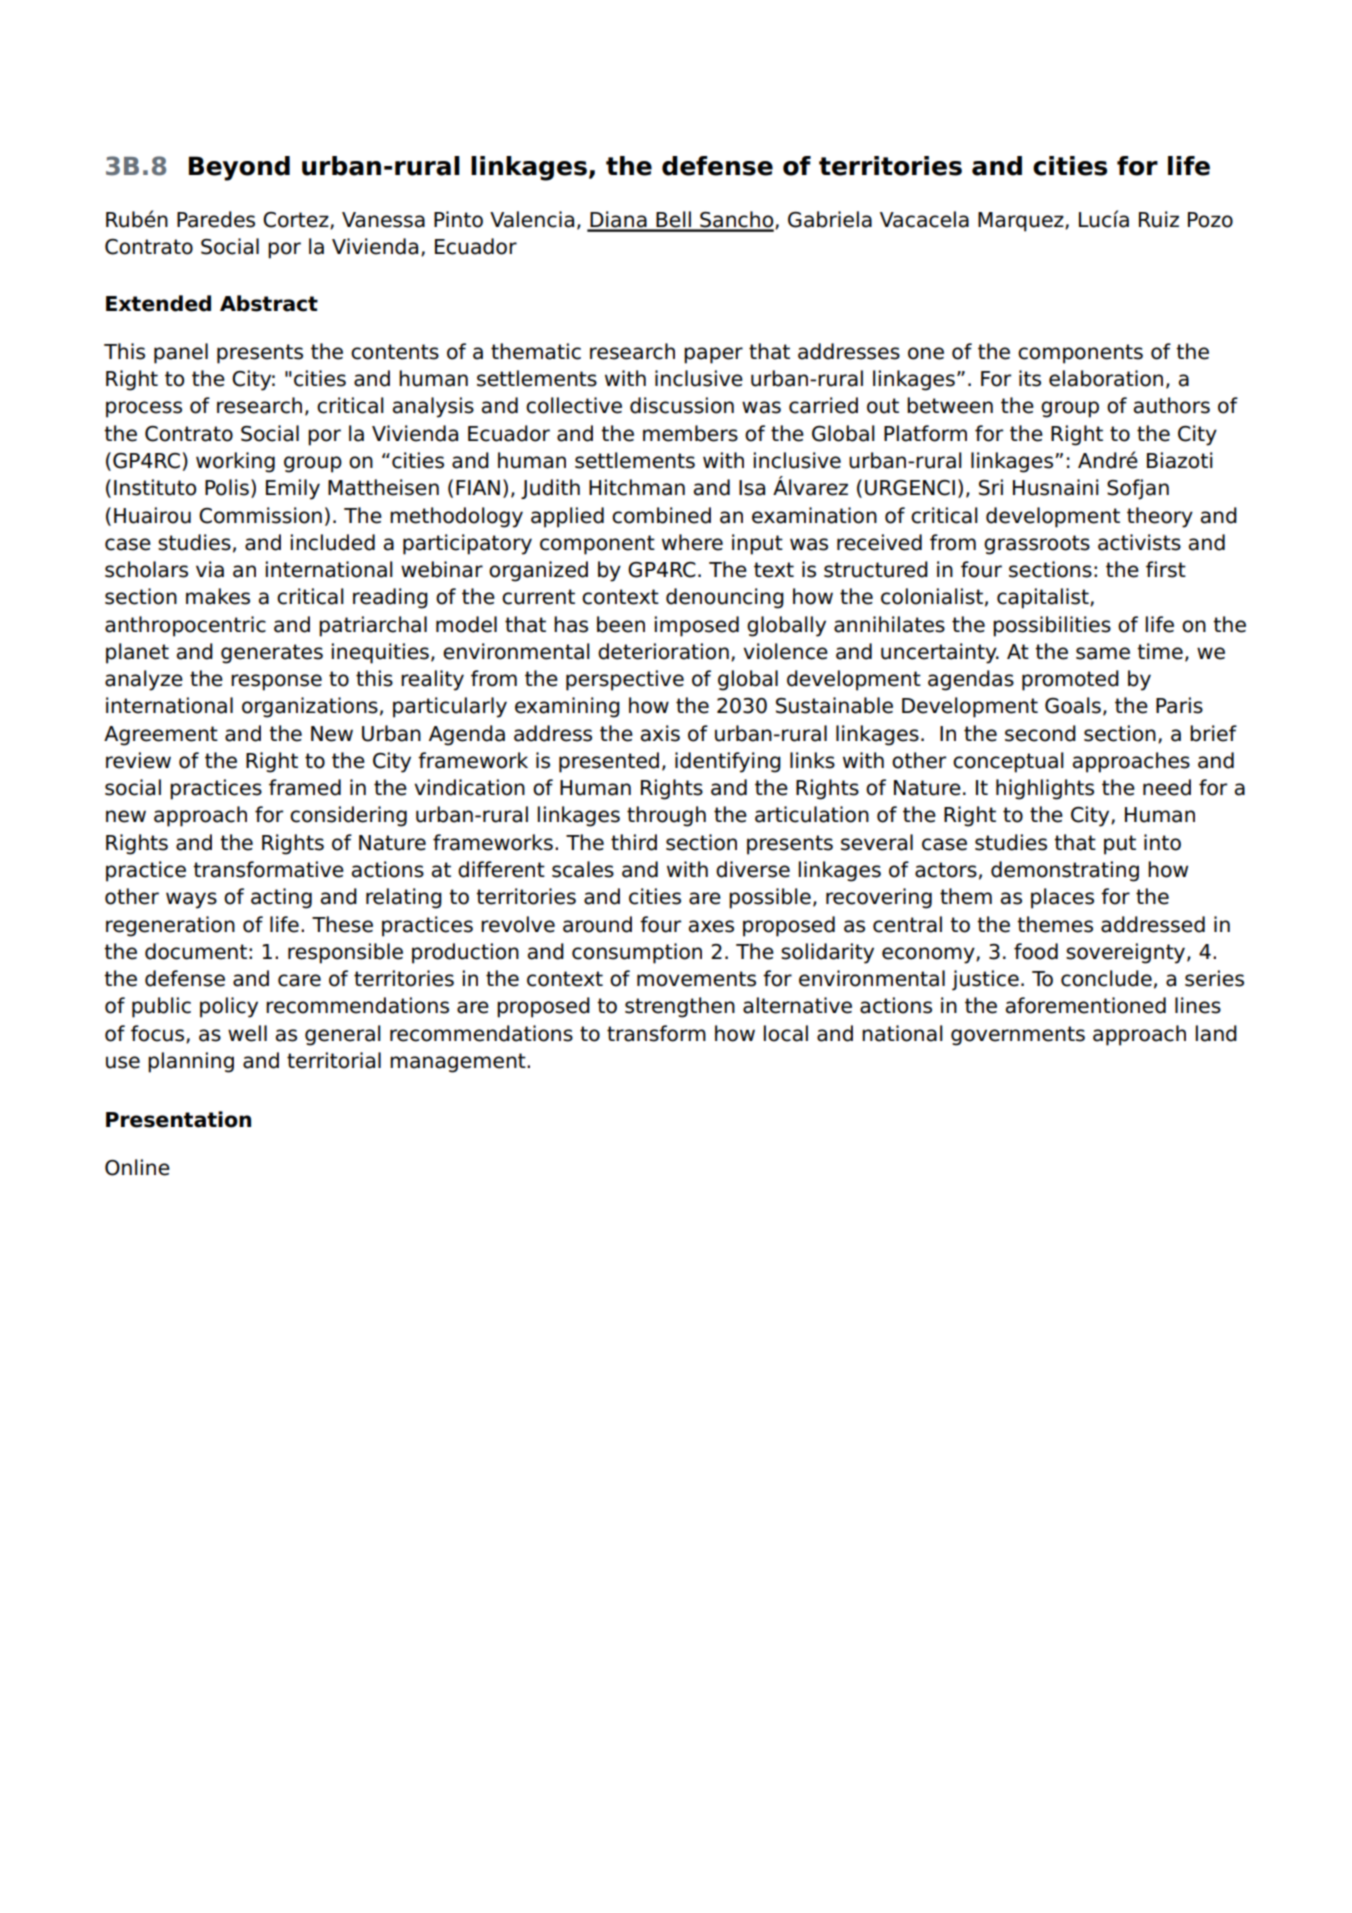 The height and width of the image is (1913, 1352). Describe the element at coordinates (281, 898) in the image. I see `acting` at that location.
